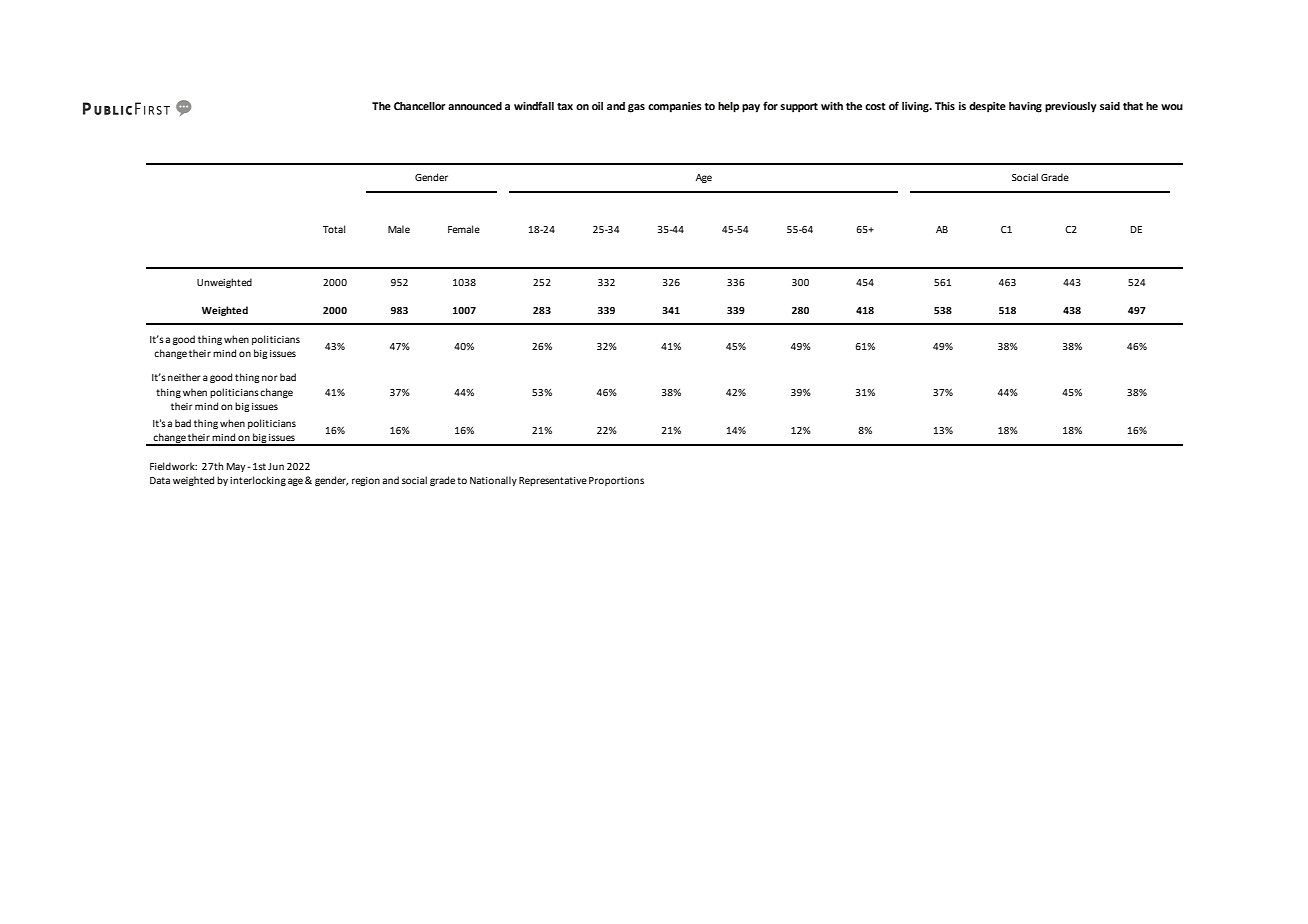 Image resolution: width=1308 pixels, height=924 pixels. Describe the element at coordinates (675, 107) in the screenshot. I see `companies` at that location.
